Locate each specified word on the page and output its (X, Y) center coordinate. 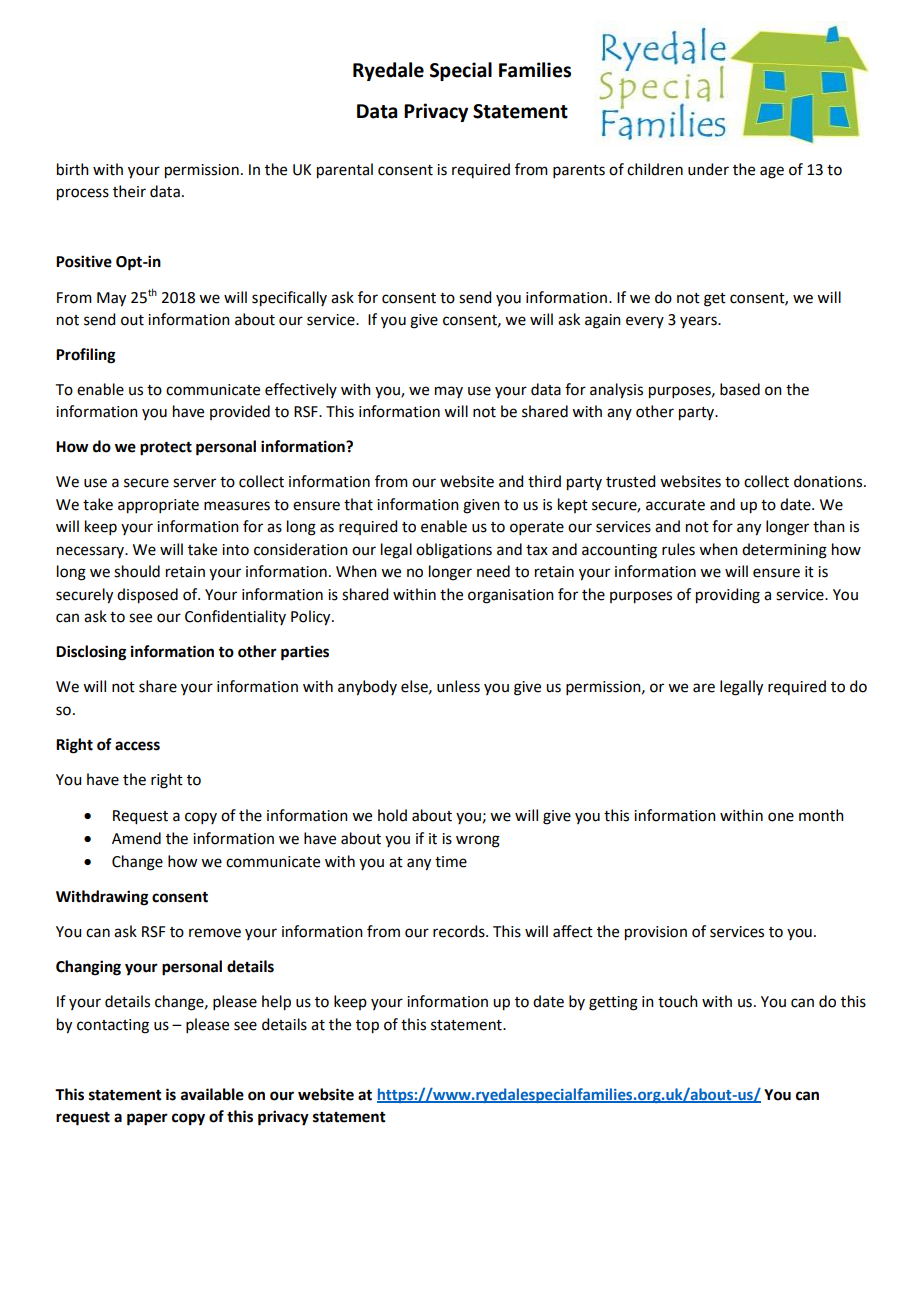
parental (345, 171)
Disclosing (91, 653)
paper (147, 1119)
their (129, 191)
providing (728, 596)
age (772, 172)
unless (458, 686)
